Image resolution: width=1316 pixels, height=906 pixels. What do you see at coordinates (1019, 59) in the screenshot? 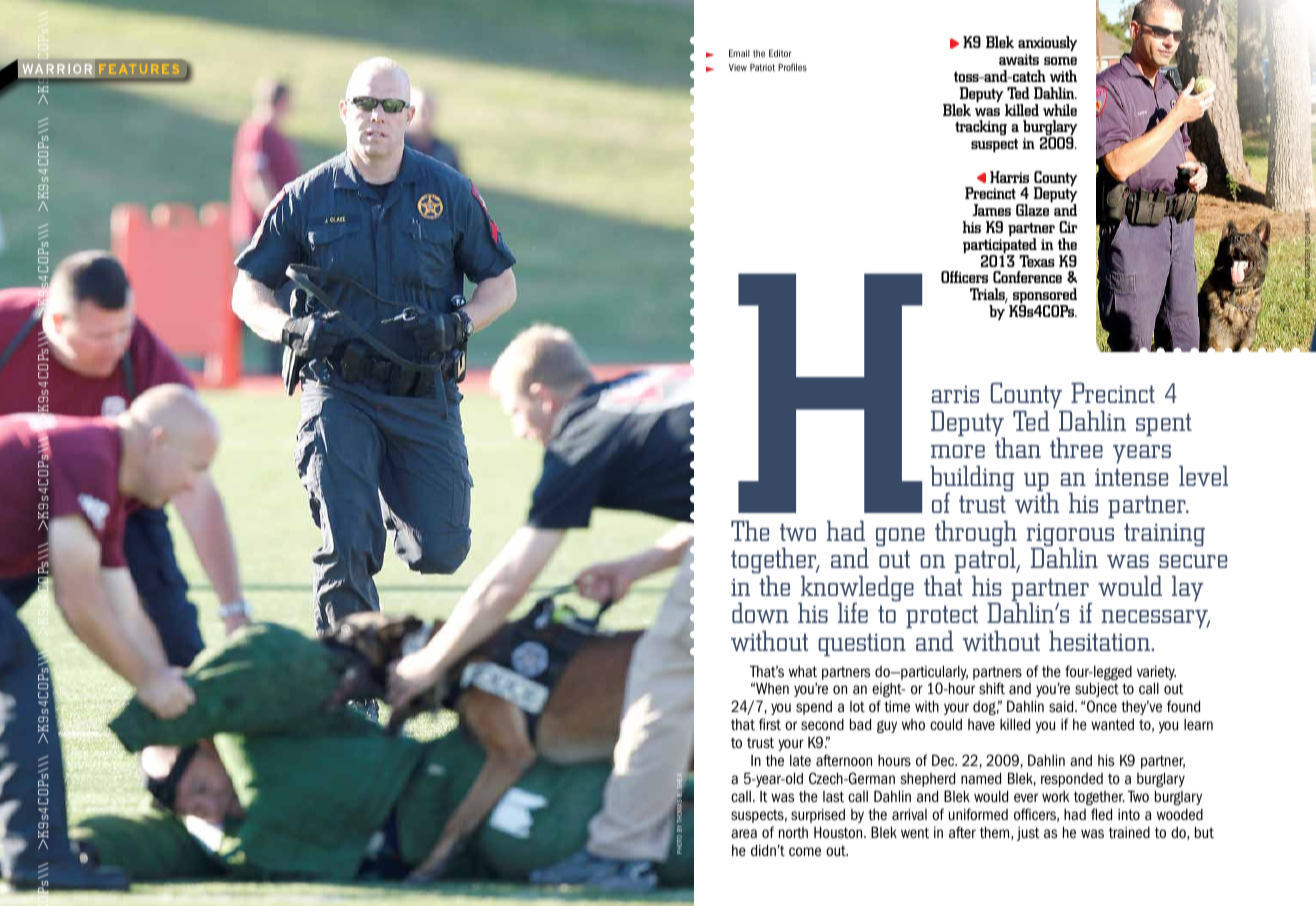
I see `awaits` at bounding box center [1019, 59].
